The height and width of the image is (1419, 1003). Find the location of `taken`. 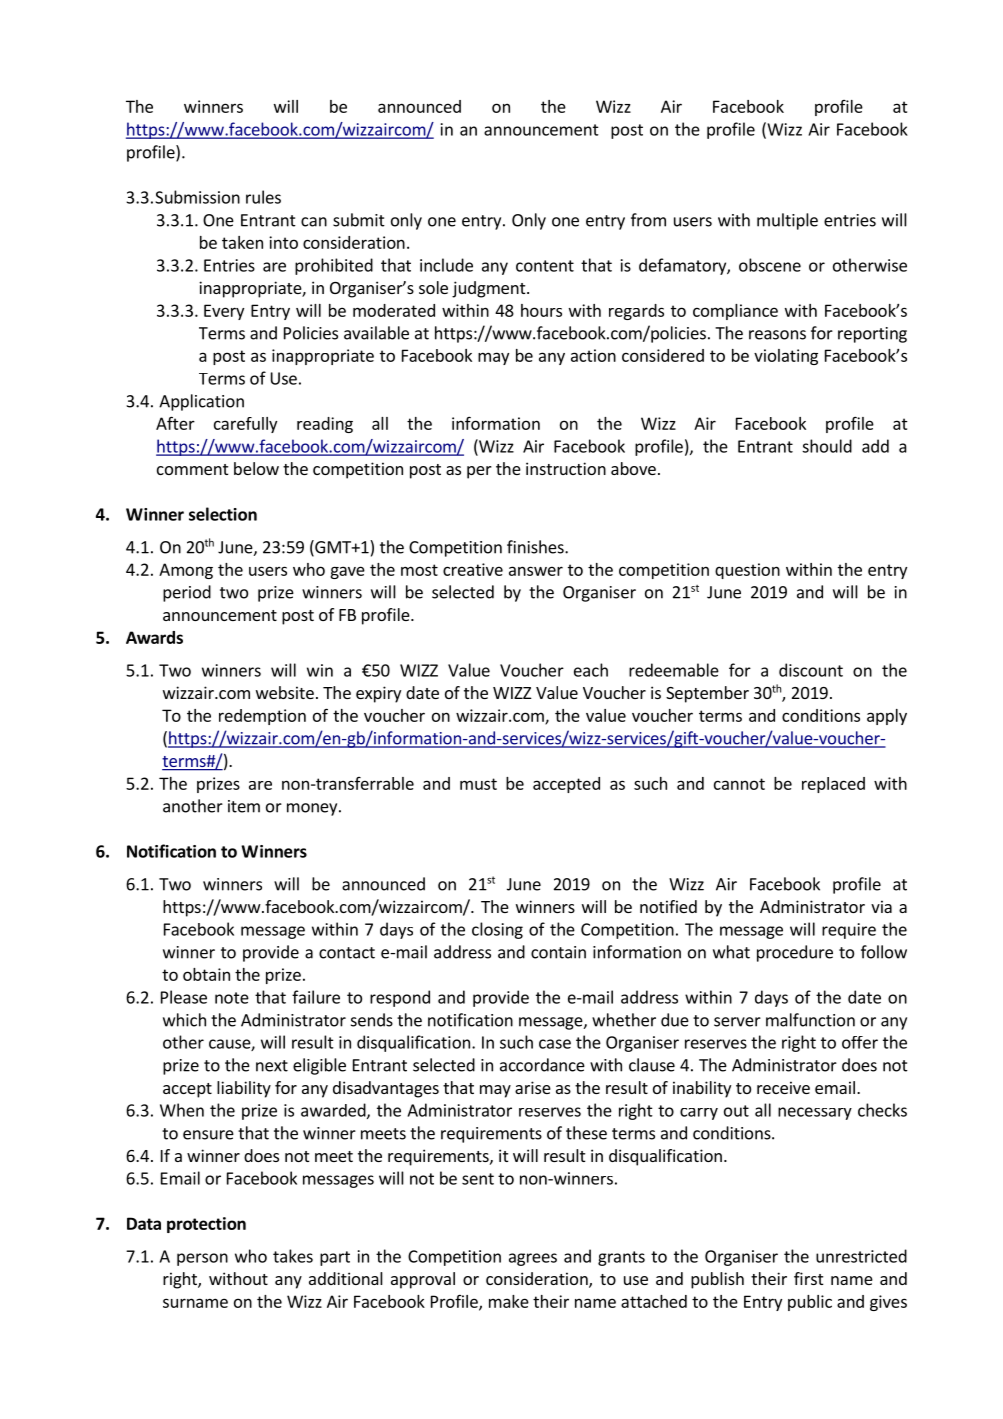

taken is located at coordinates (242, 242).
